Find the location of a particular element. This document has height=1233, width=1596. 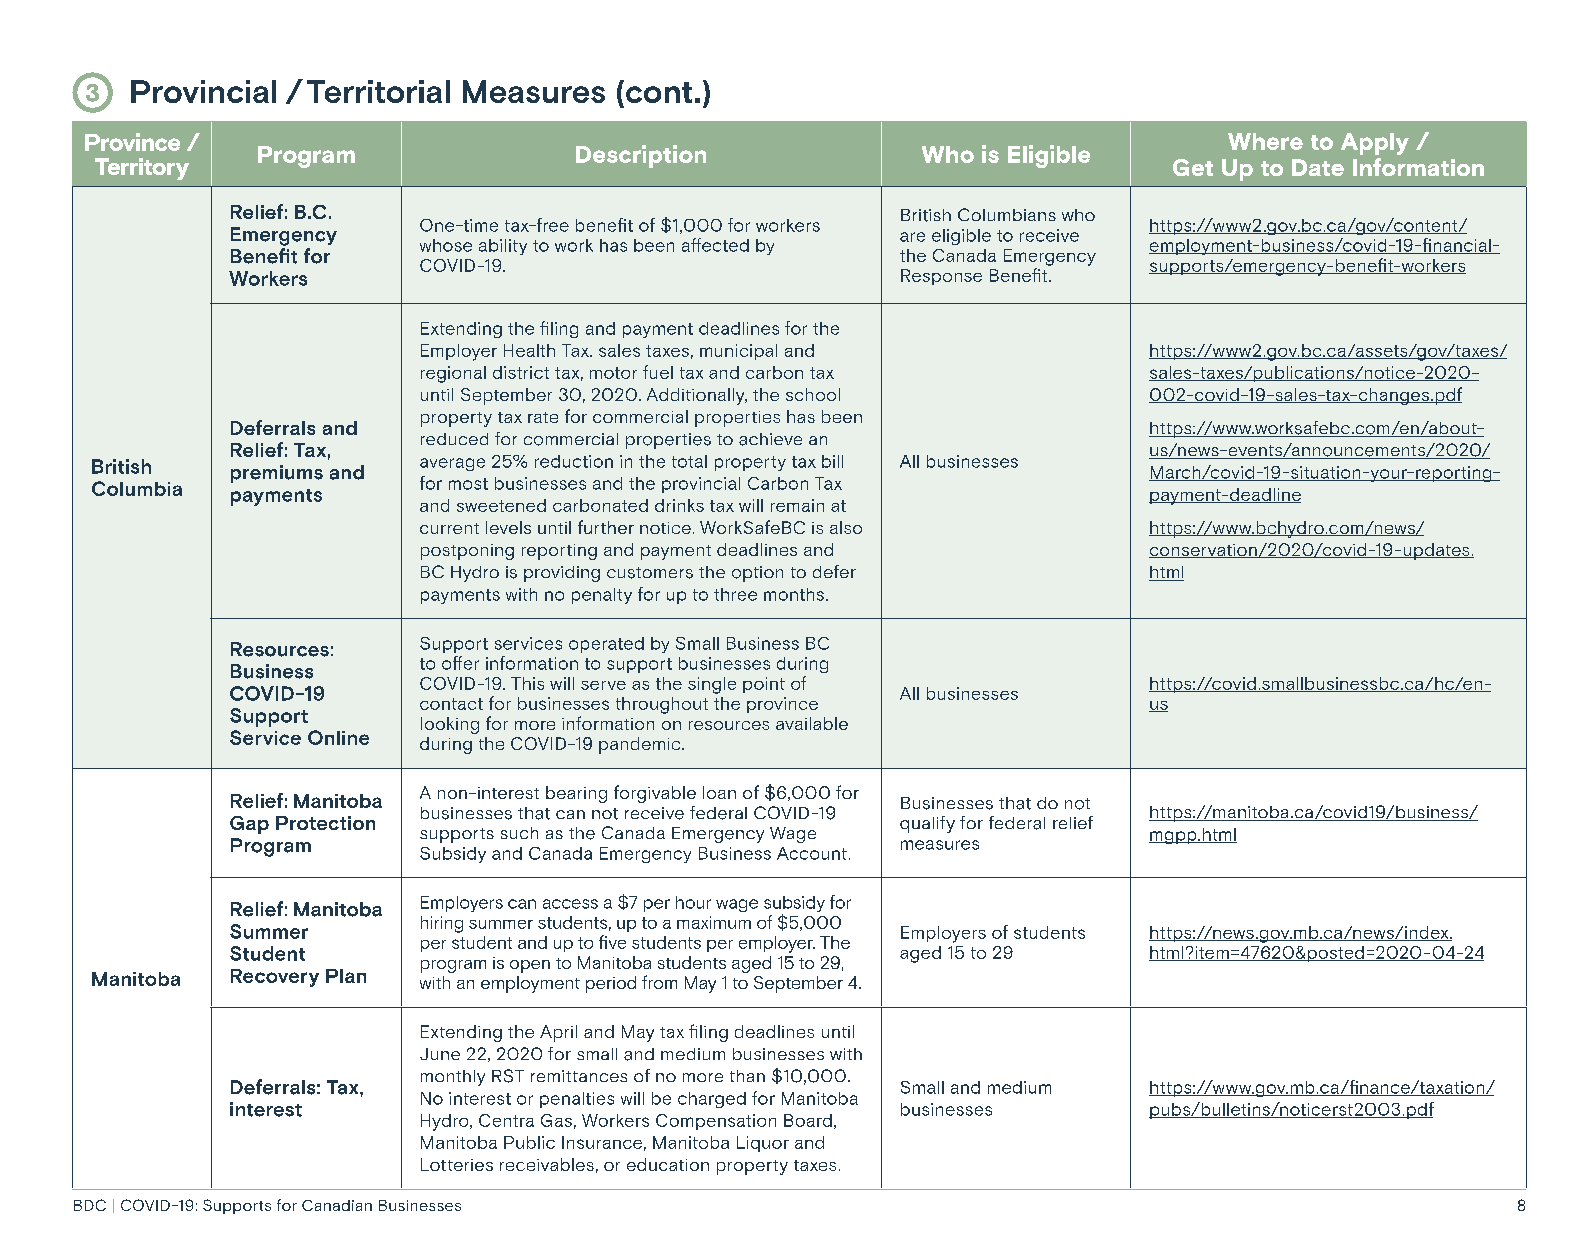

bill is located at coordinates (832, 461).
